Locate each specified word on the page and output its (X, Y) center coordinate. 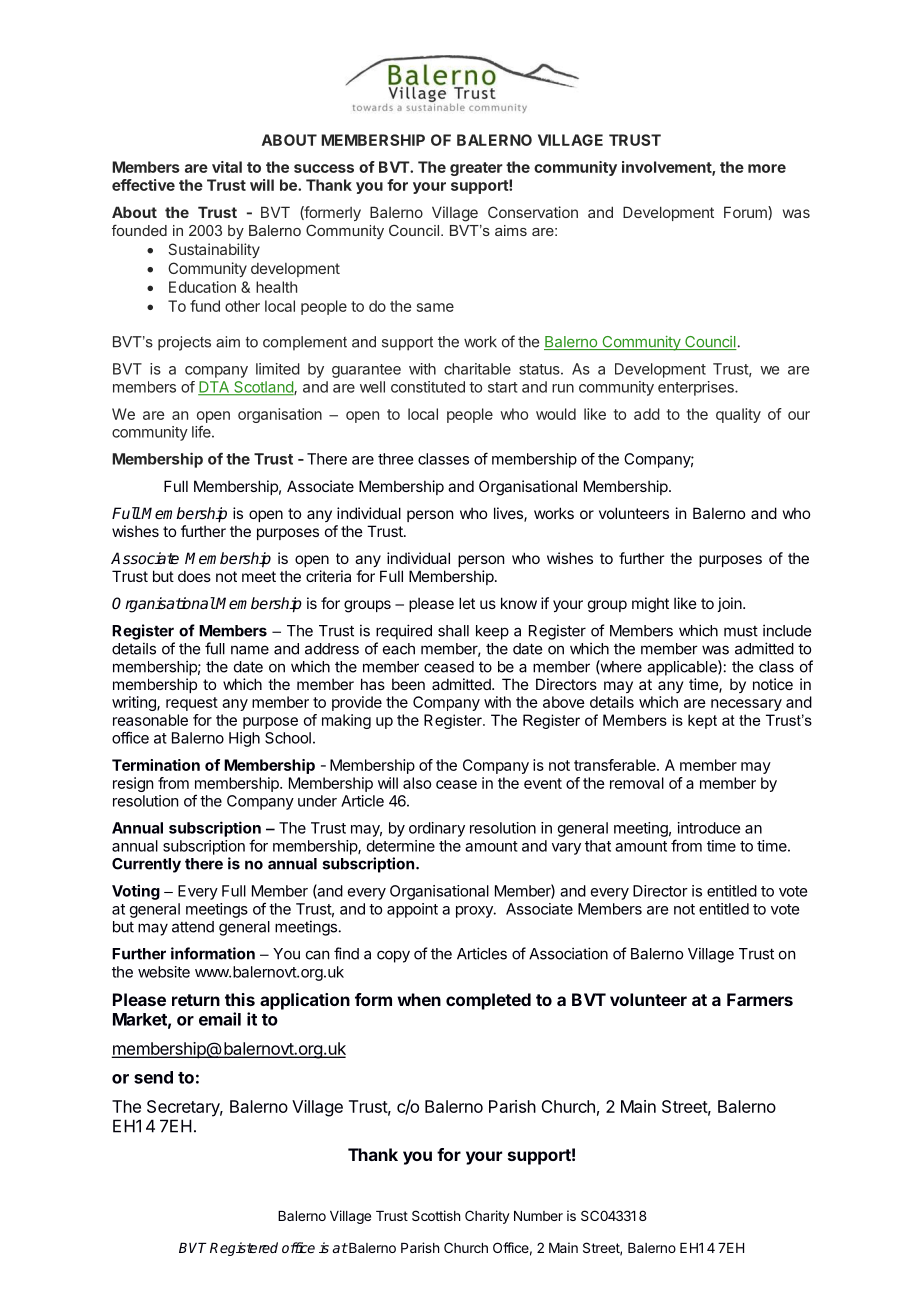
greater (476, 169)
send (153, 1077)
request (192, 704)
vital (227, 167)
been (408, 684)
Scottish (436, 1215)
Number (538, 1216)
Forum (746, 213)
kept (702, 721)
